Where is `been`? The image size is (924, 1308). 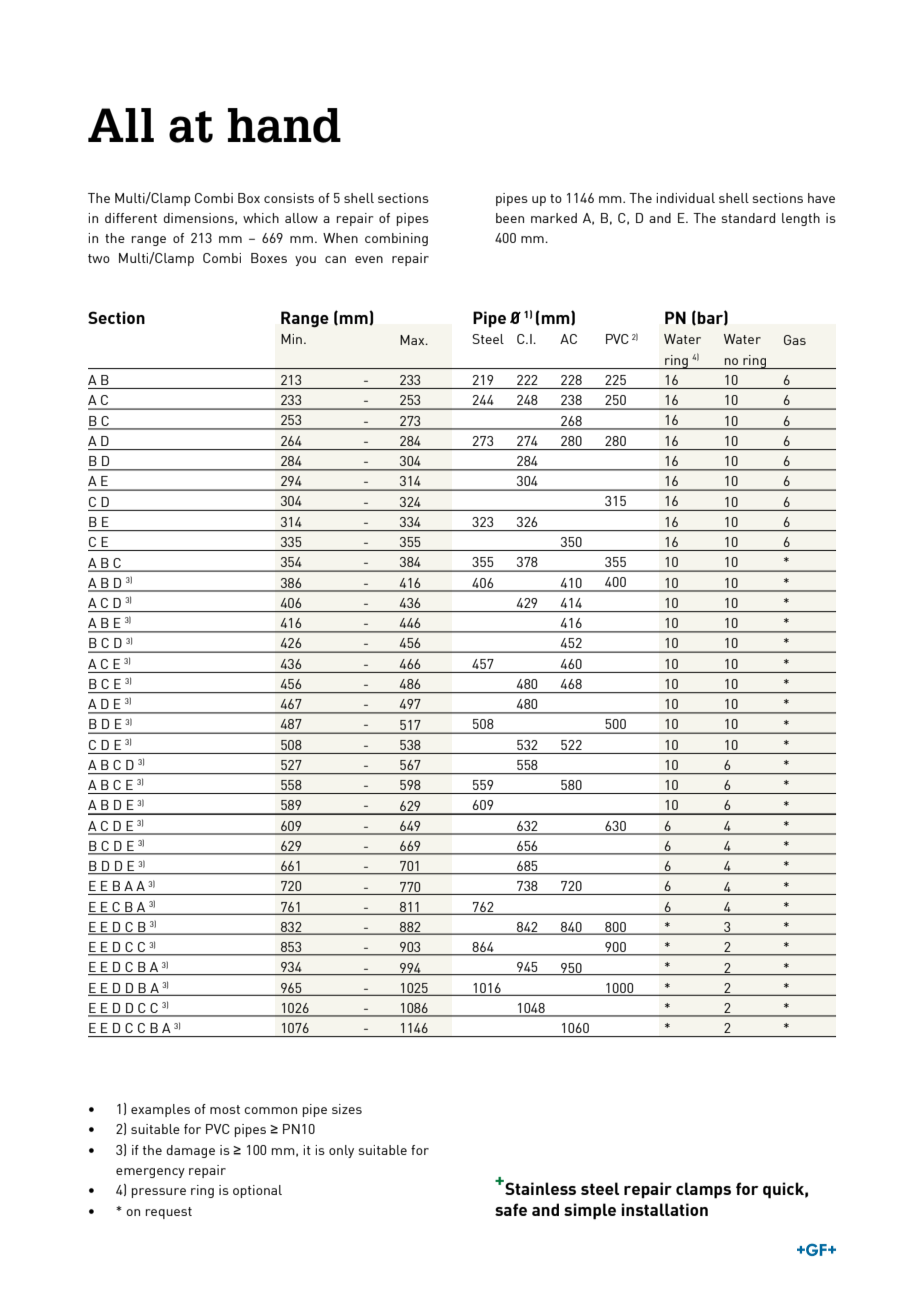 been is located at coordinates (510, 218).
